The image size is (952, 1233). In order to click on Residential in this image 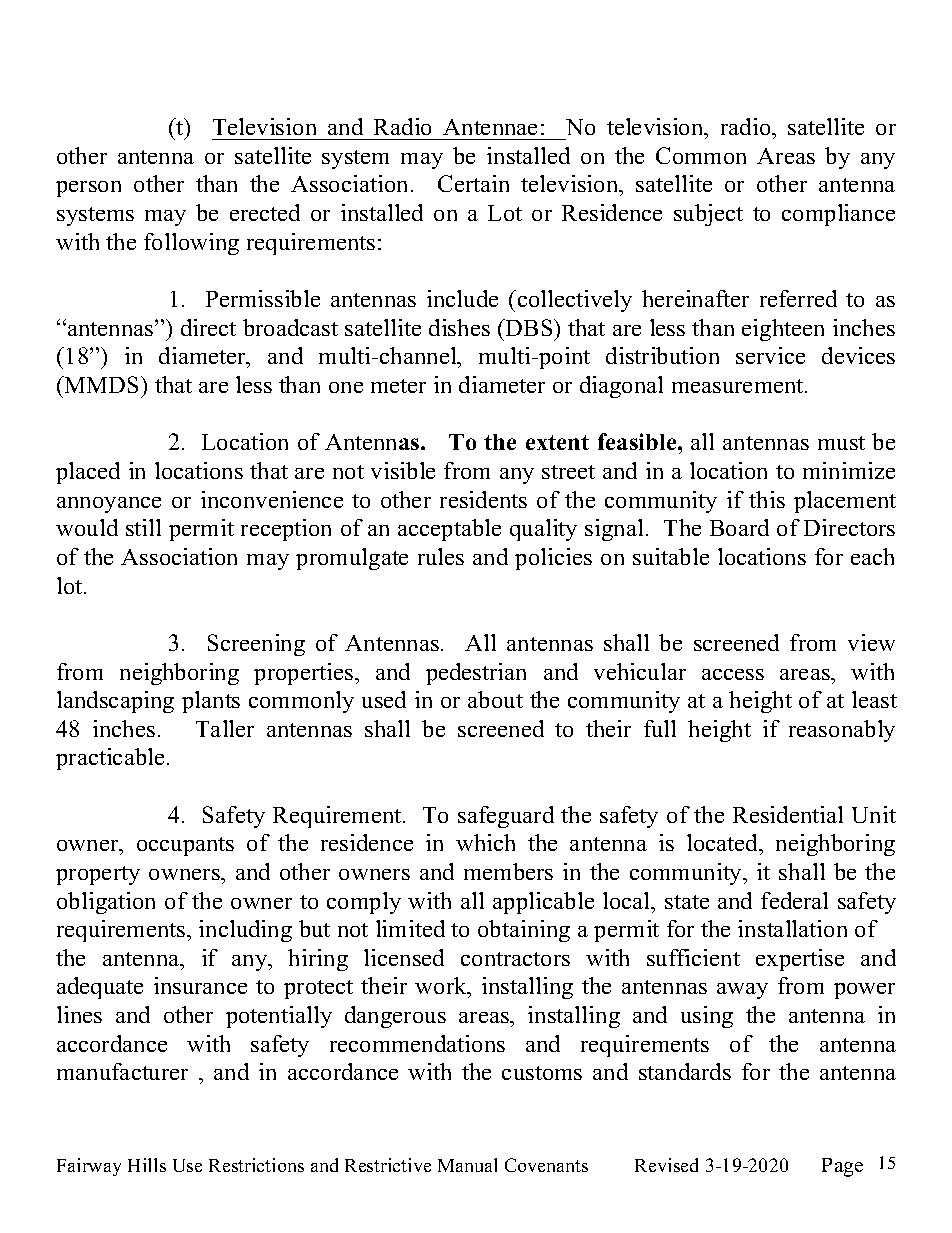, I will do `click(788, 814)`.
